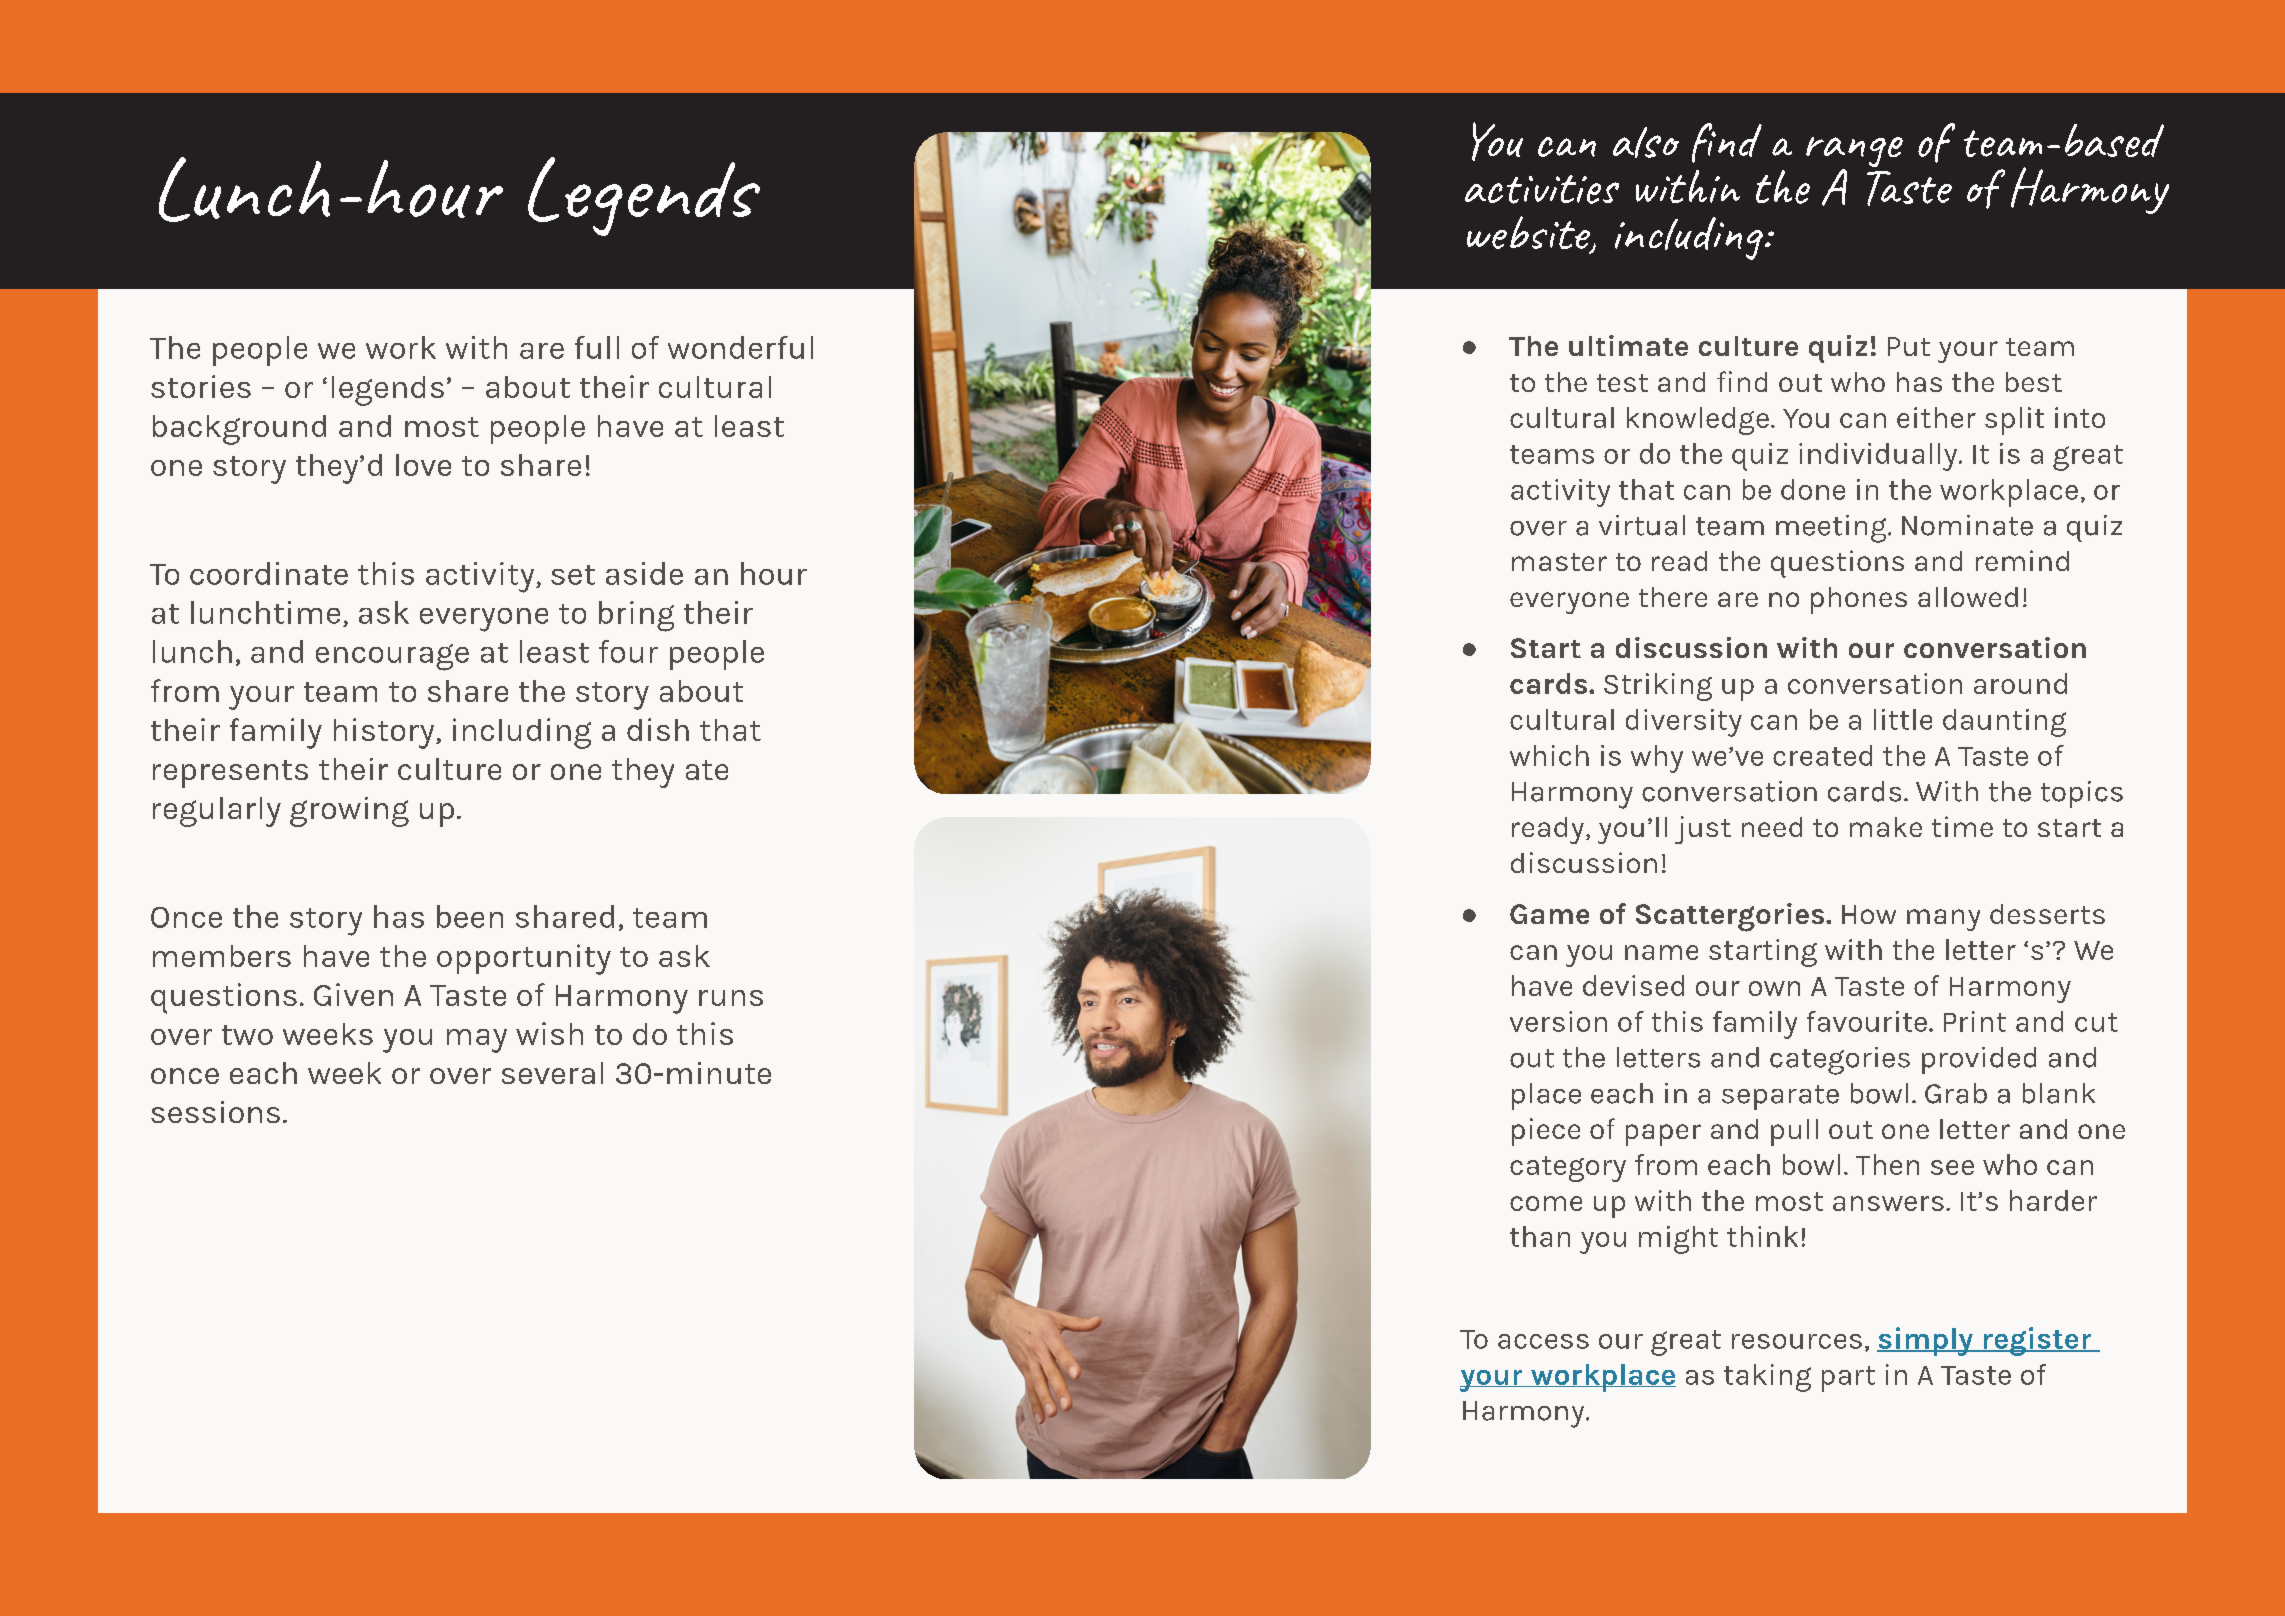 The image size is (2285, 1616). Describe the element at coordinates (1543, 1341) in the image. I see `access` at that location.
